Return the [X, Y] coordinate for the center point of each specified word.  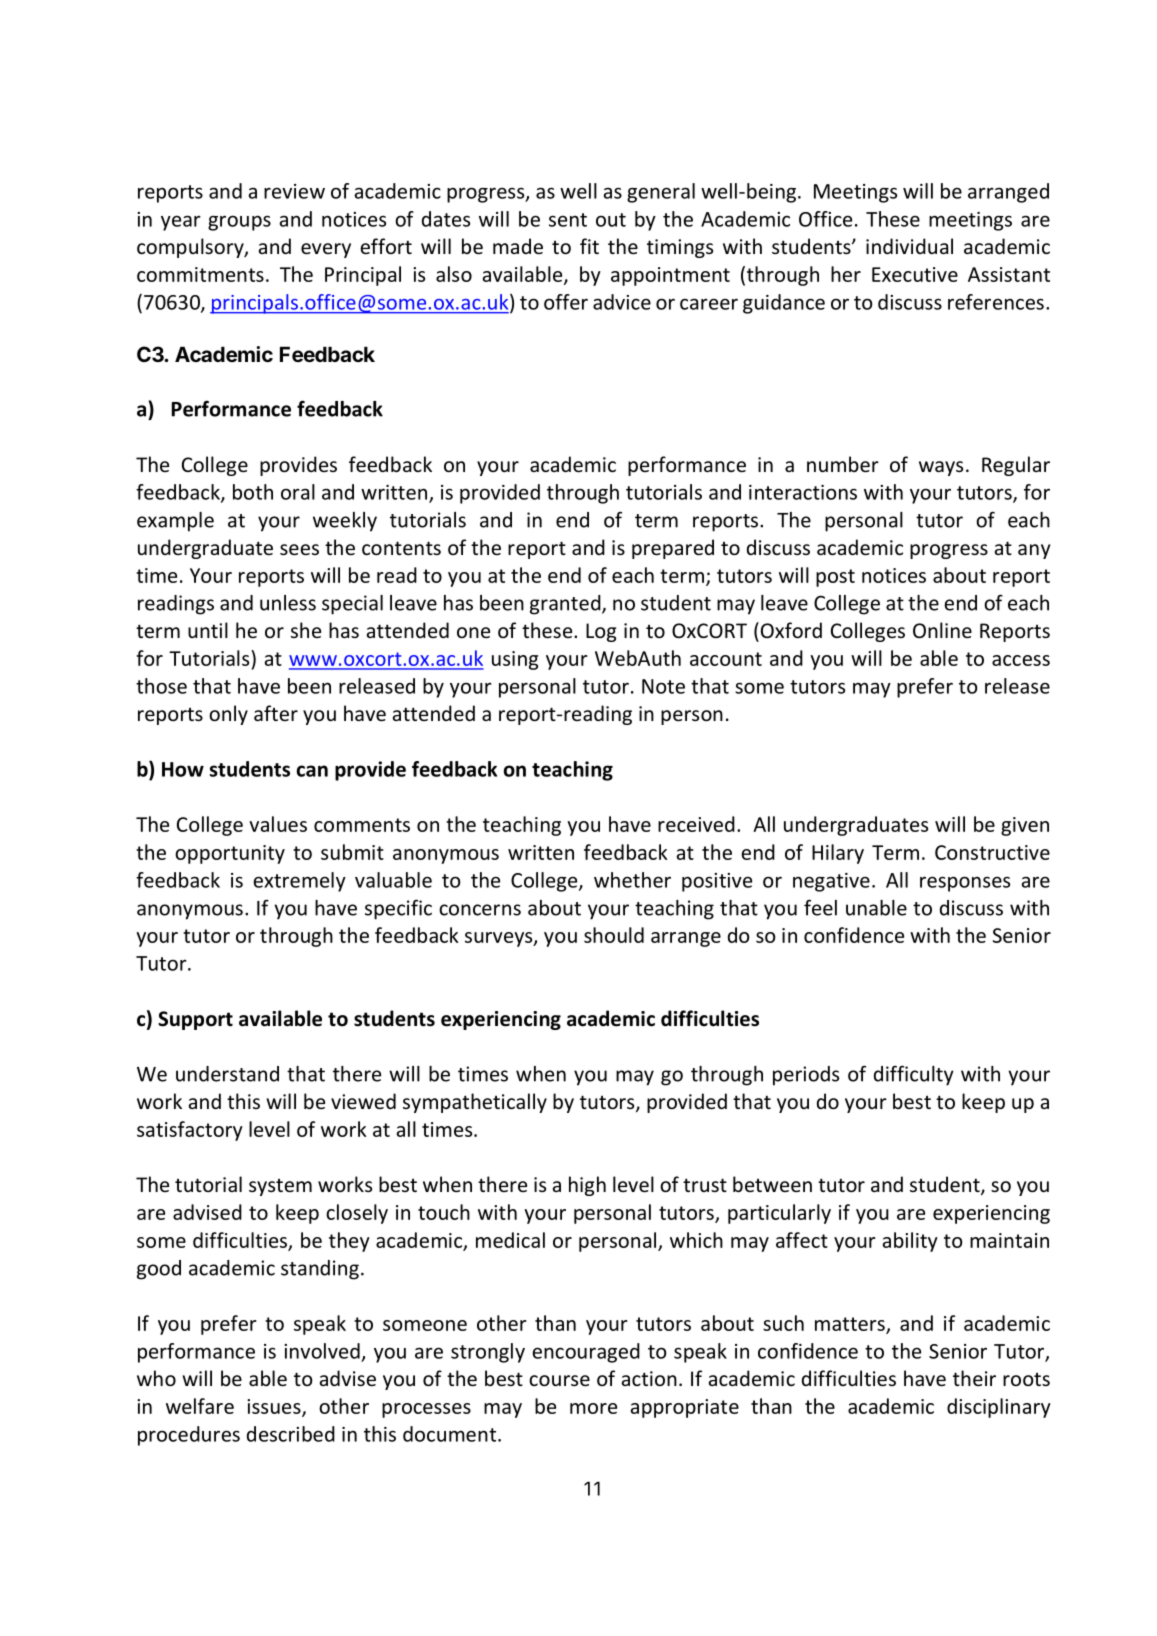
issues [275, 1407]
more [593, 1408]
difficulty [914, 1075]
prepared [673, 549]
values [278, 824]
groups [239, 223]
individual [909, 246]
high [587, 1186]
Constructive [992, 852]
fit [589, 246]
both [253, 492]
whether [632, 880]
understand [227, 1074]
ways [941, 468]
